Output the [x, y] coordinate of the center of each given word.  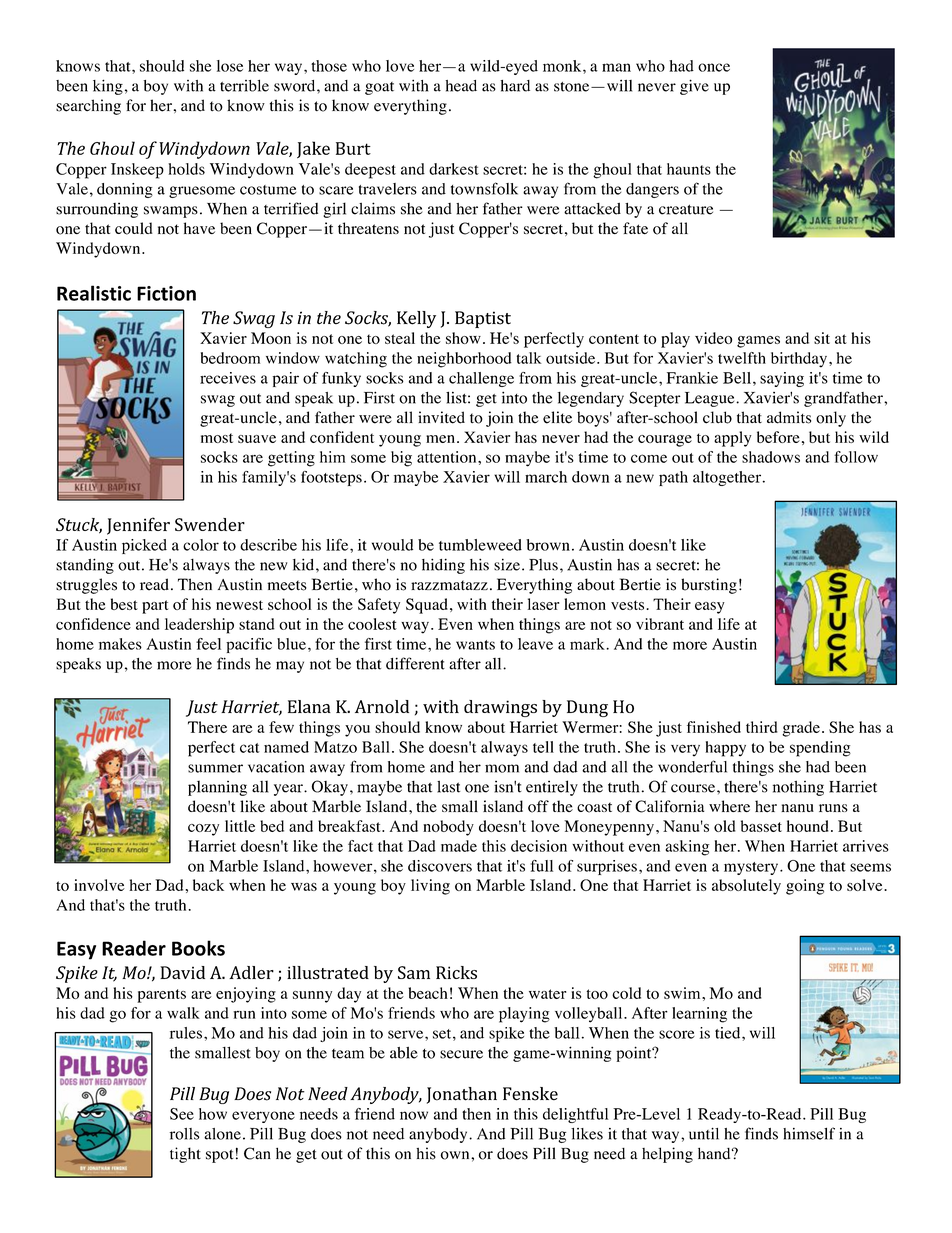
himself [809, 1133]
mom [502, 768]
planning [217, 788]
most [217, 438]
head [461, 86]
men [440, 439]
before [778, 437]
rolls [184, 1134]
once [714, 67]
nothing [798, 788]
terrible [244, 85]
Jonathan [462, 1095]
